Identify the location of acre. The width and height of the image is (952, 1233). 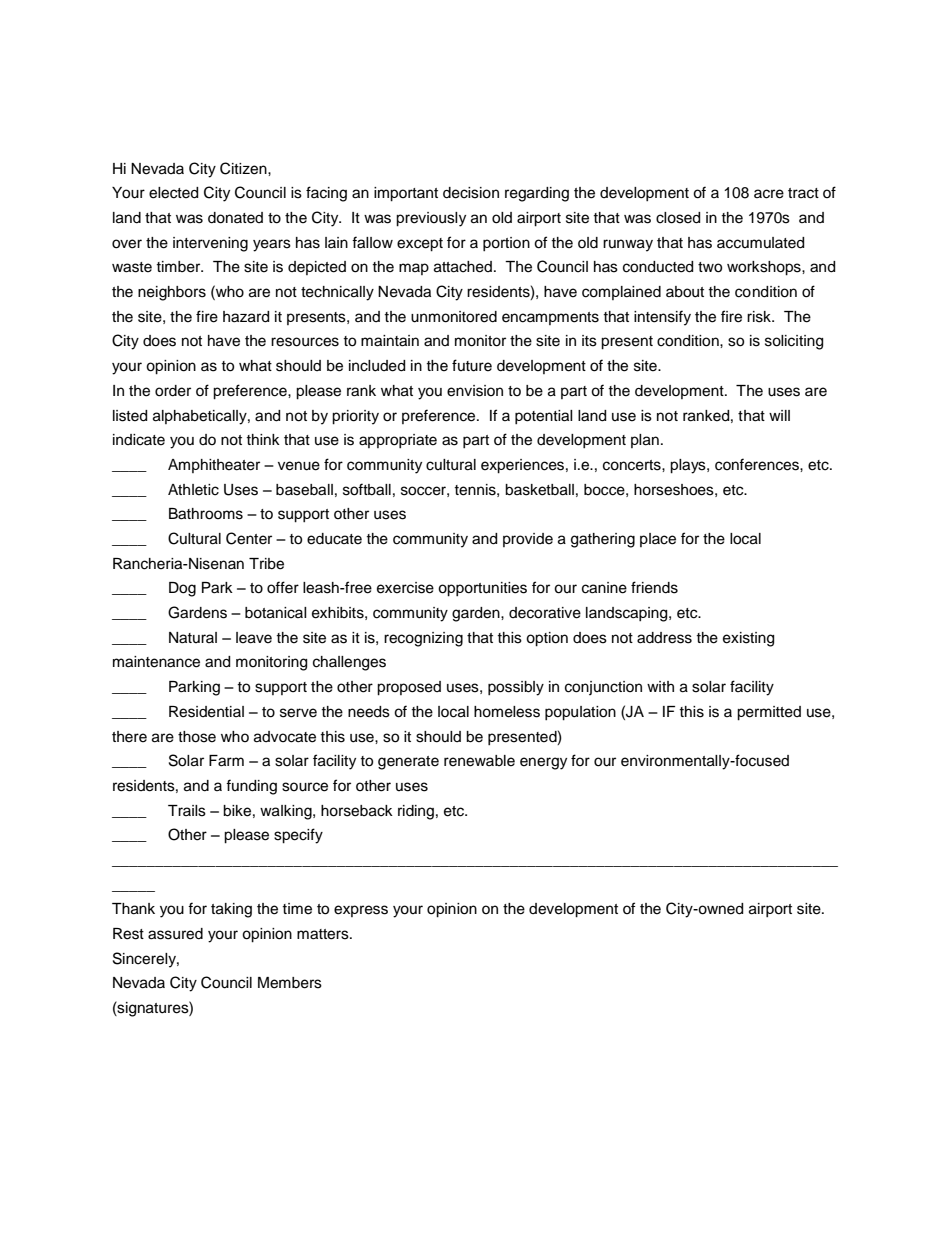
(769, 194).
